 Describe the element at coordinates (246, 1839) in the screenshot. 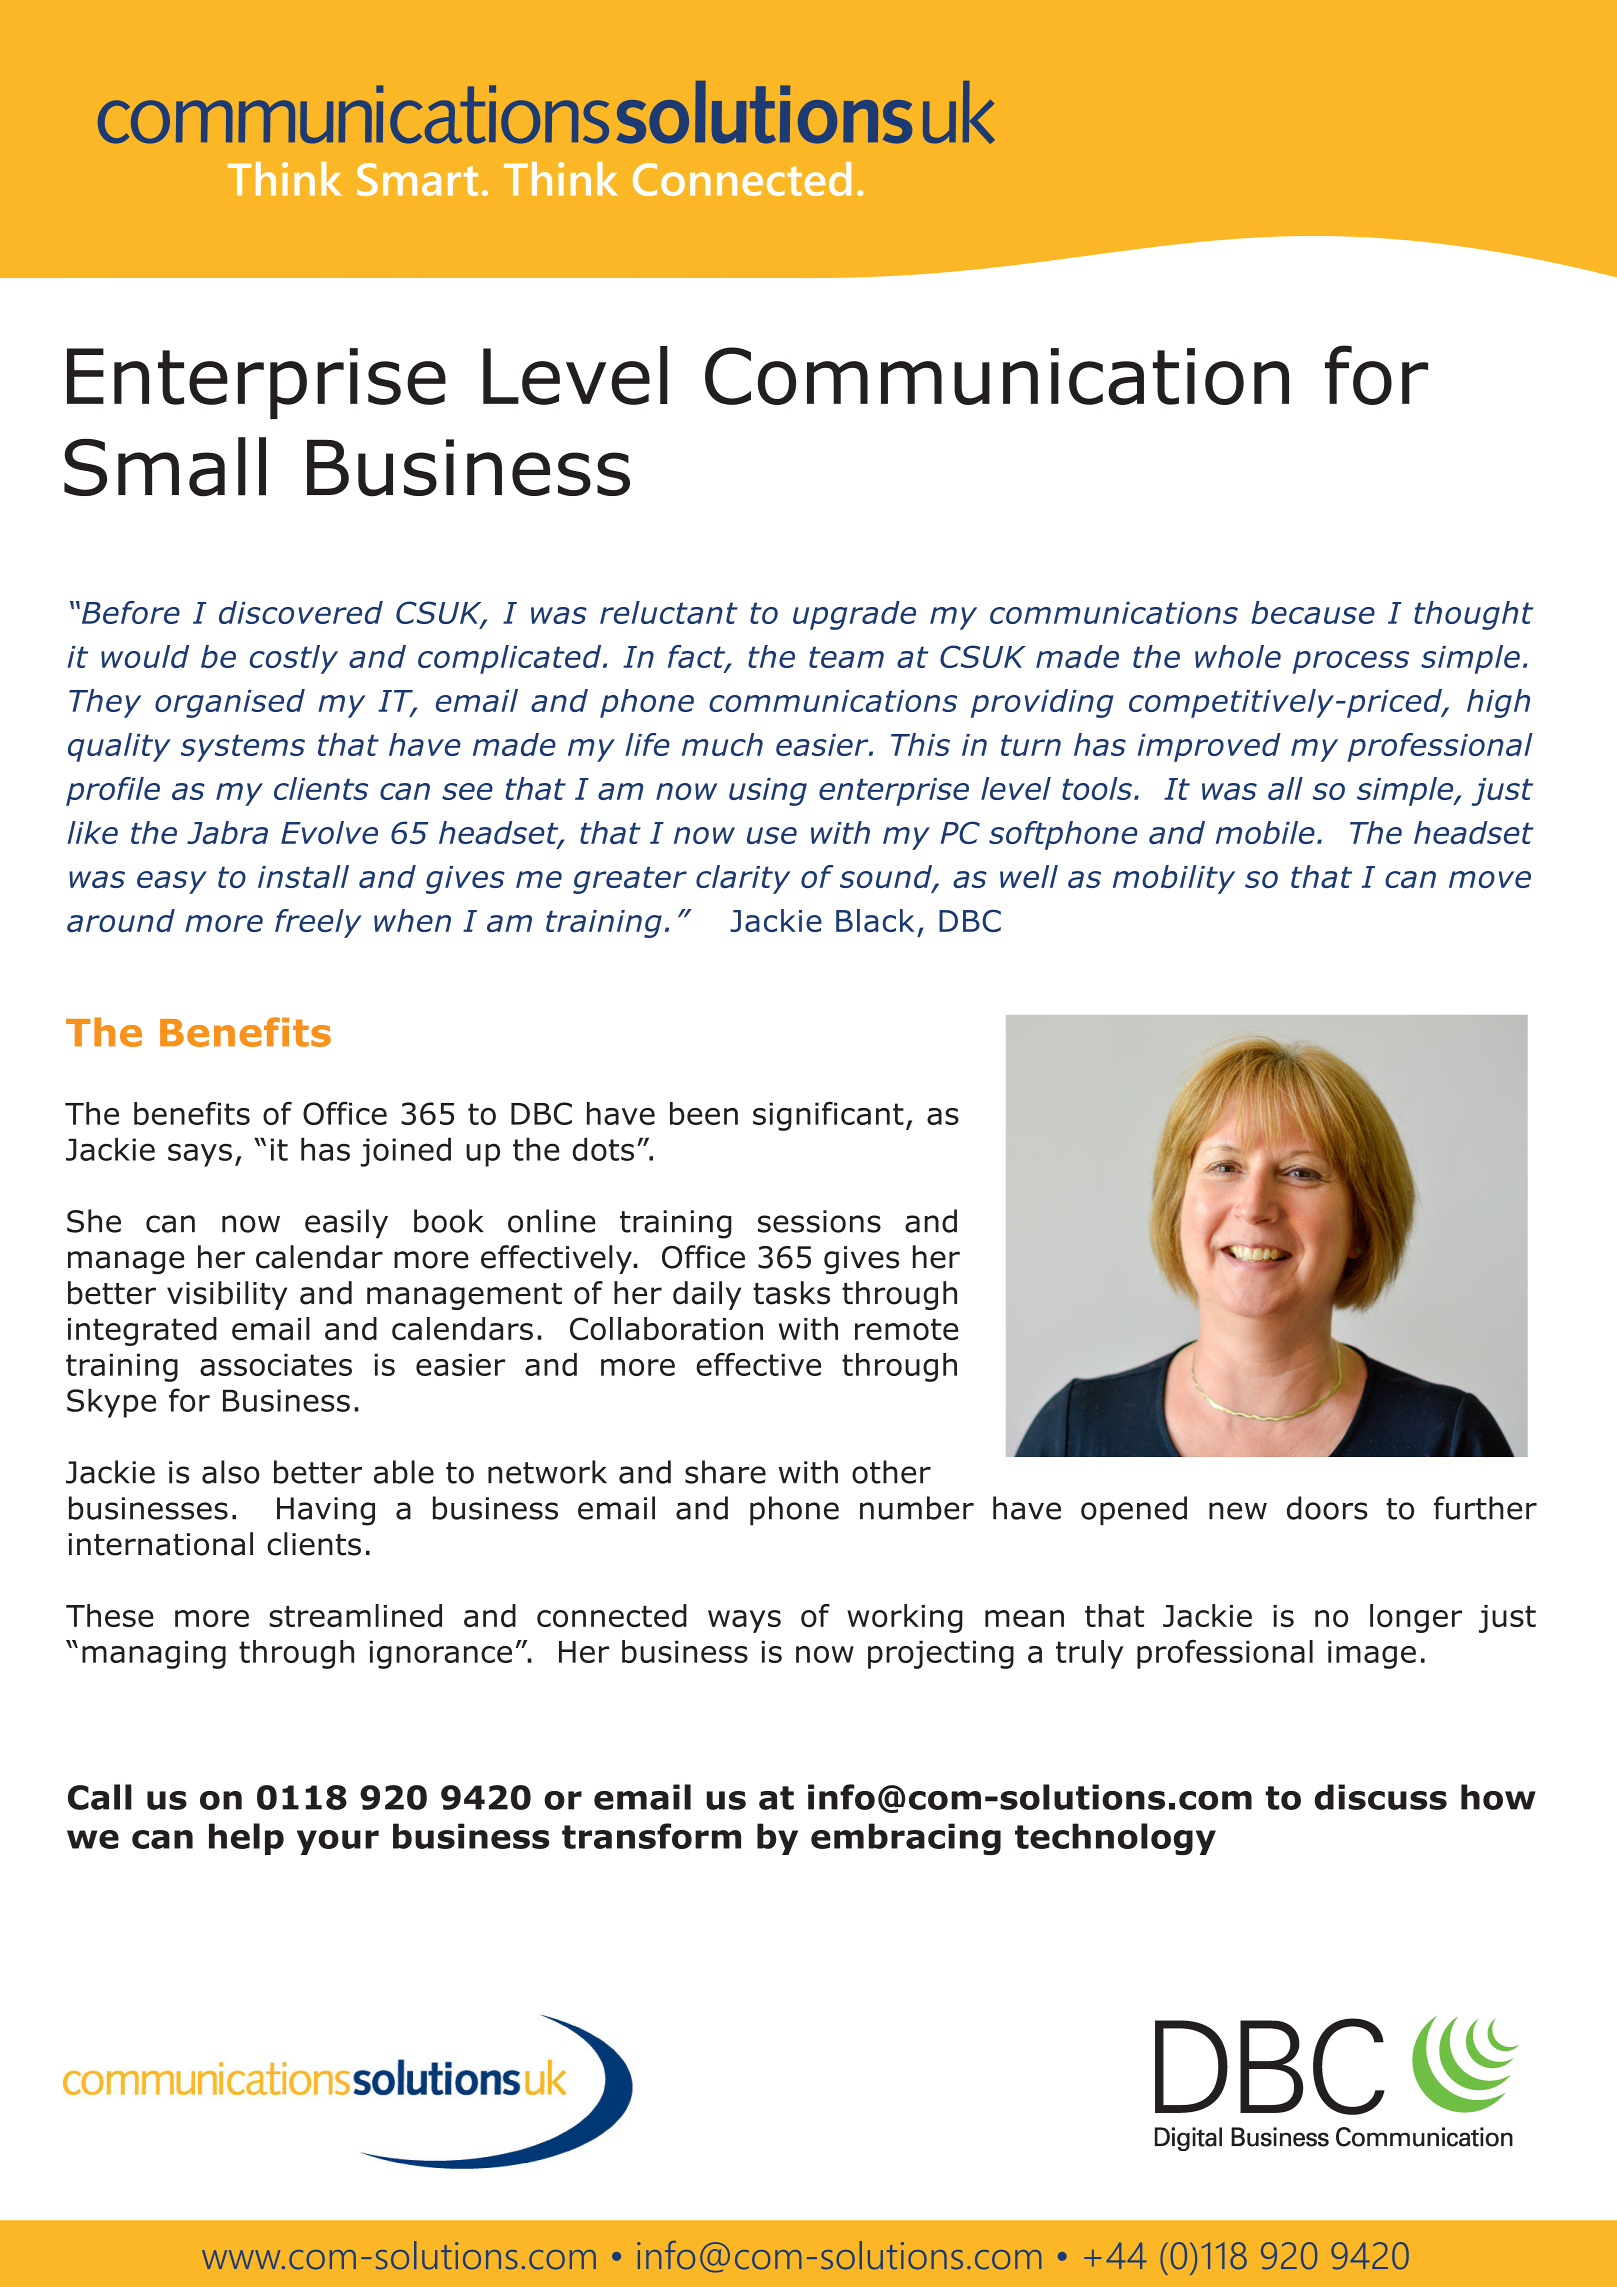

I see `help` at that location.
